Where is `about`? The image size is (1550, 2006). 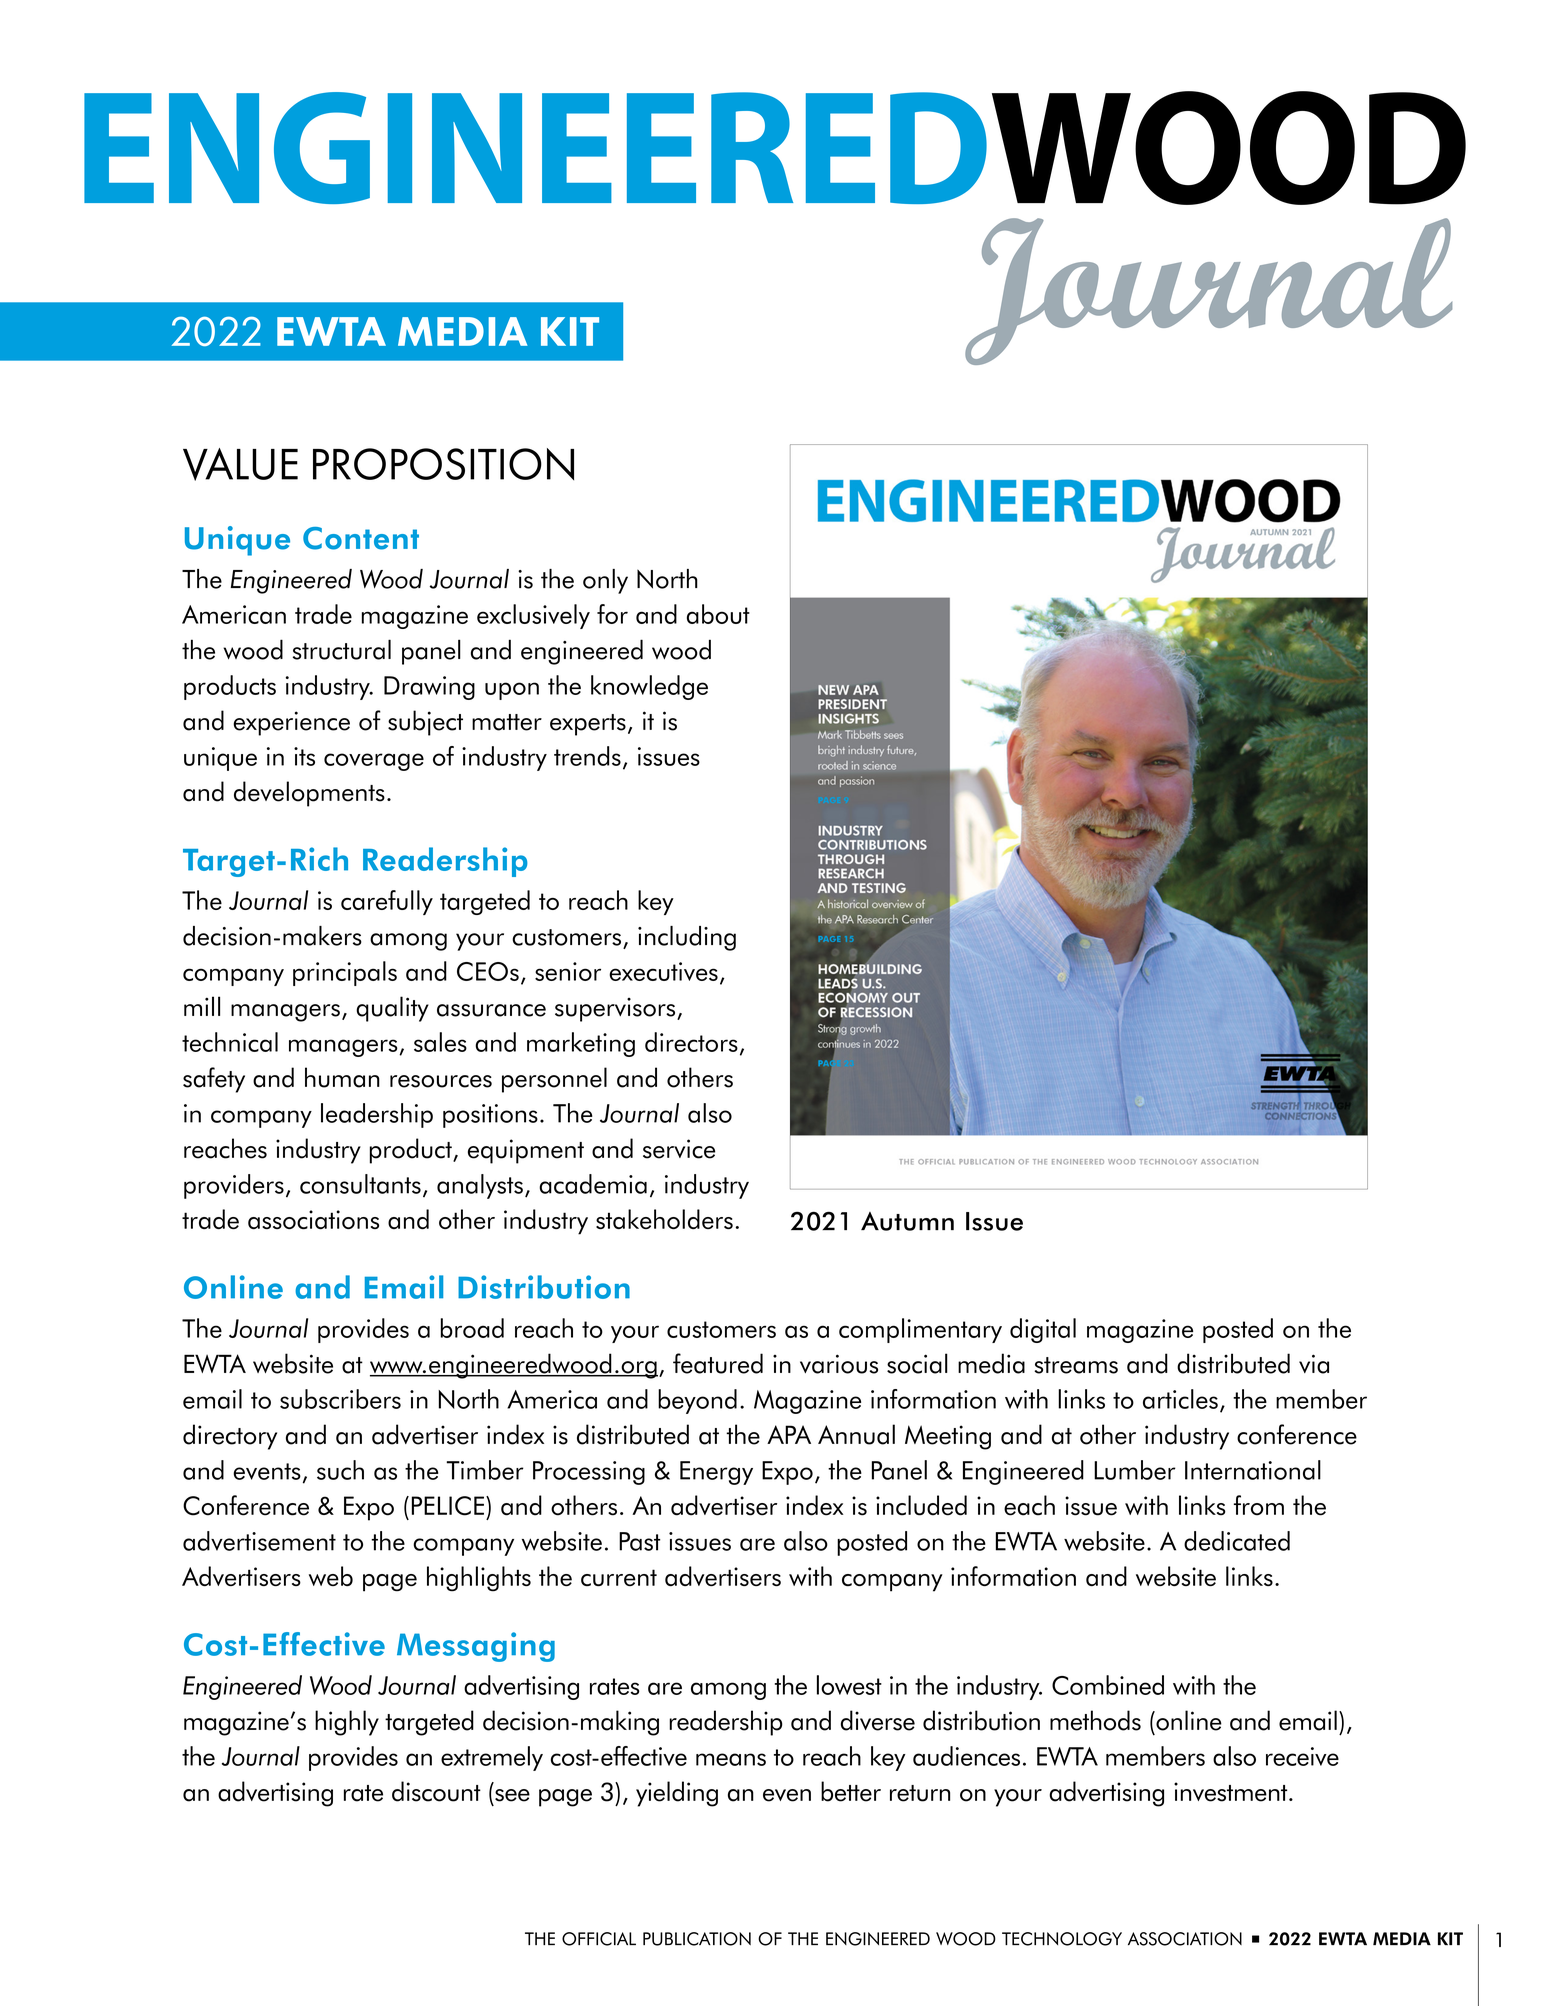 about is located at coordinates (718, 614).
